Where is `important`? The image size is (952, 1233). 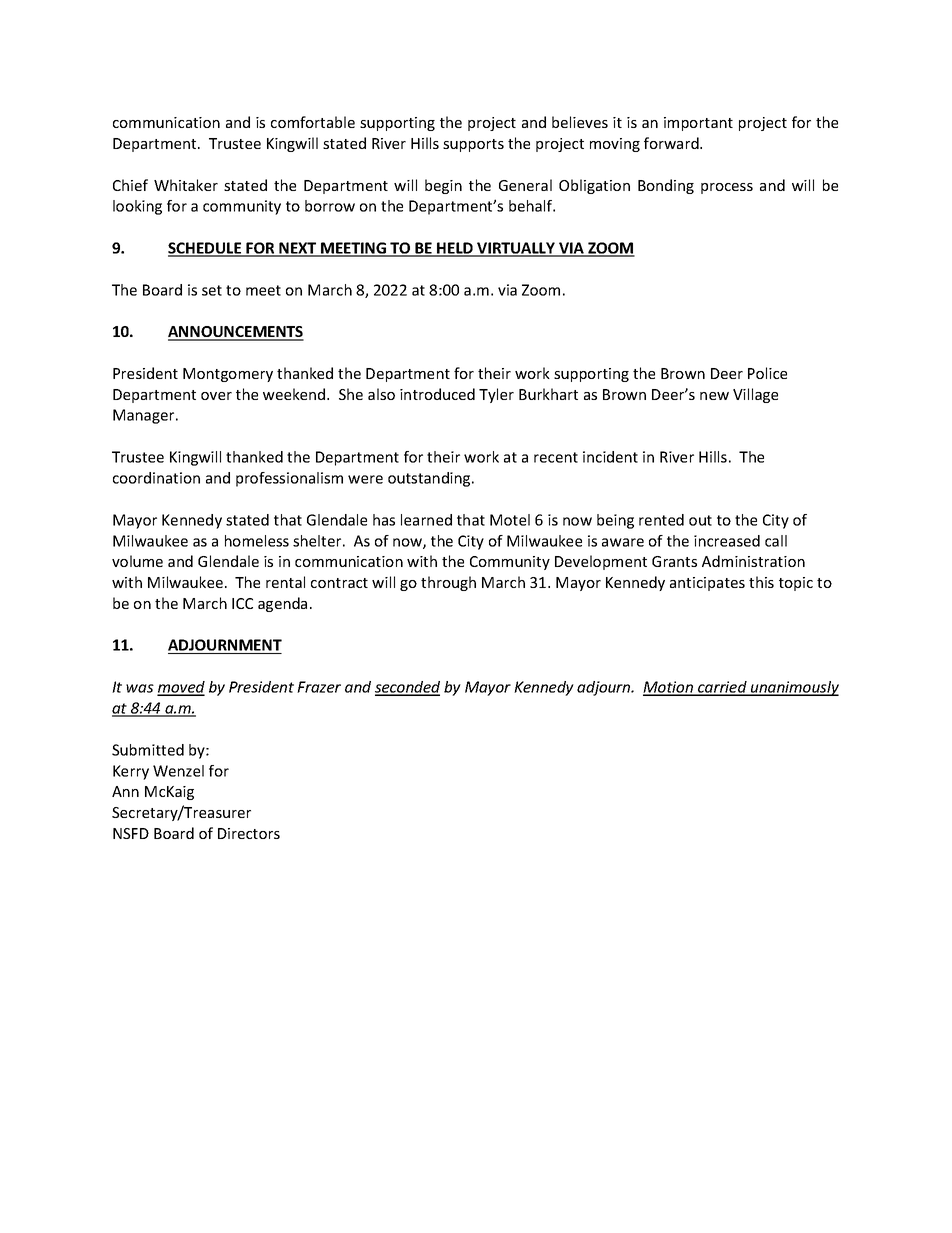
important is located at coordinates (698, 124).
